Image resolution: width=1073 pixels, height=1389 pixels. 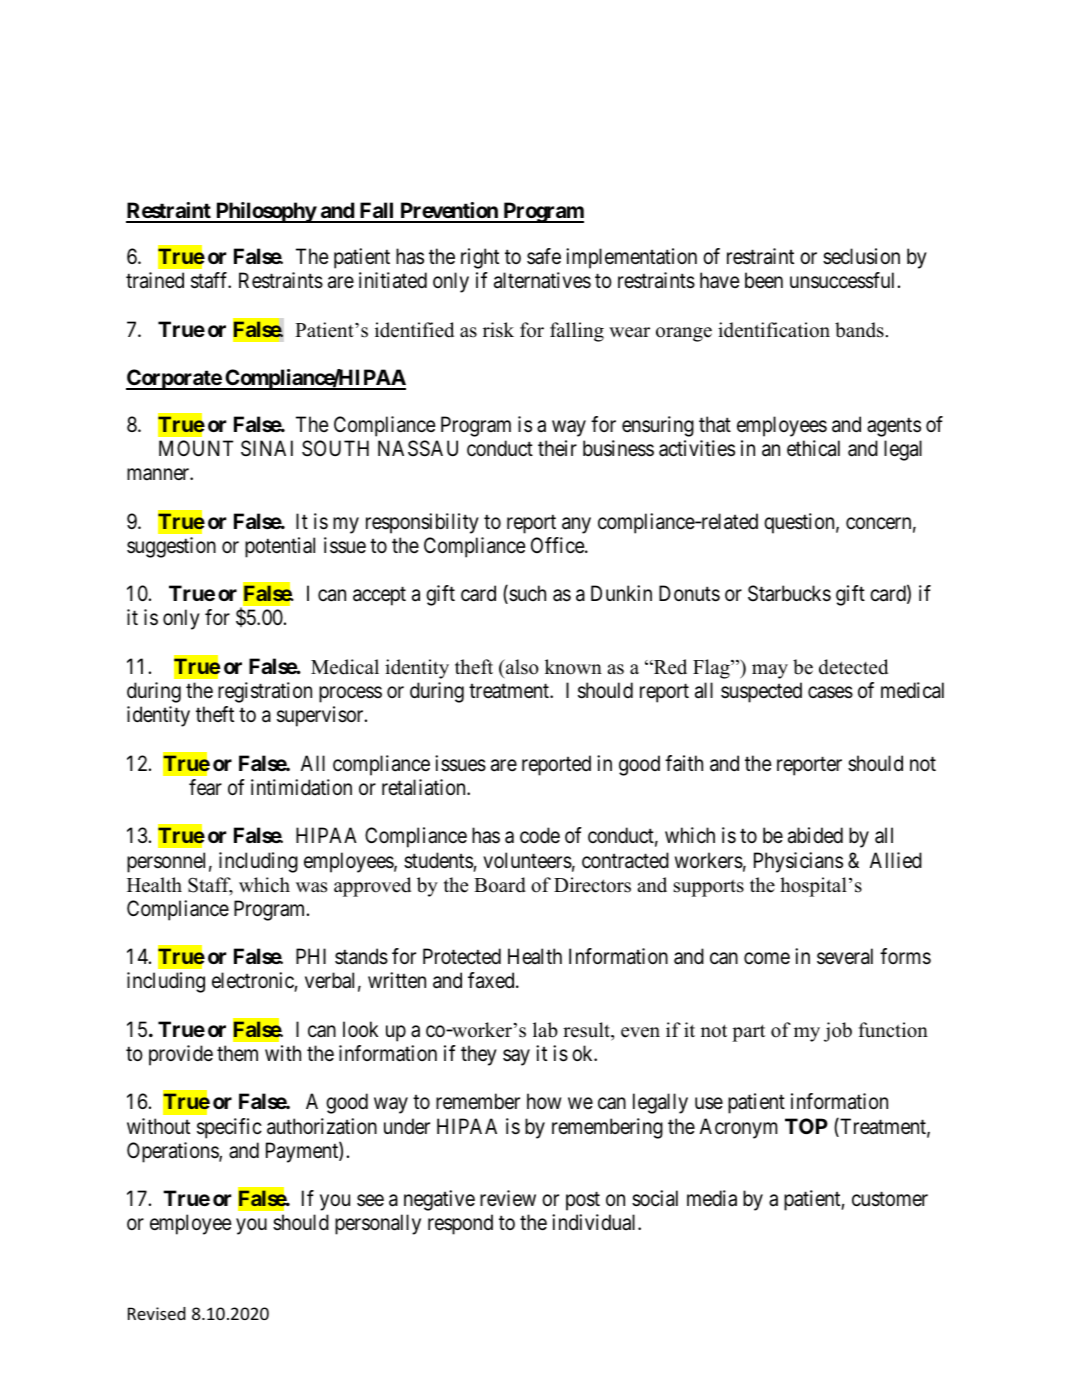 What do you see at coordinates (844, 280) in the page?
I see `unsuccessful` at bounding box center [844, 280].
